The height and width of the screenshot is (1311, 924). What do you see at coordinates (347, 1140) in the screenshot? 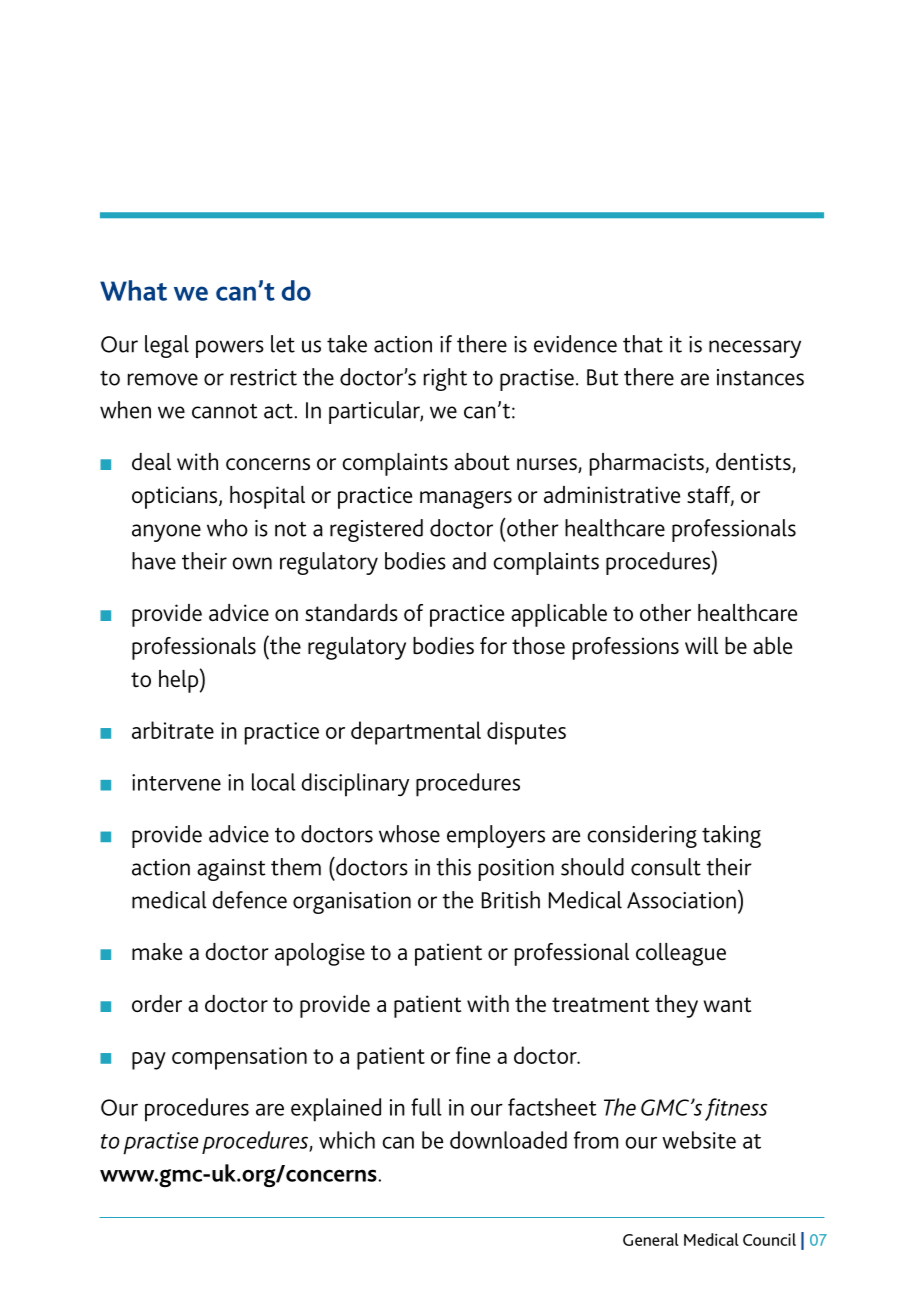
I see `which` at bounding box center [347, 1140].
